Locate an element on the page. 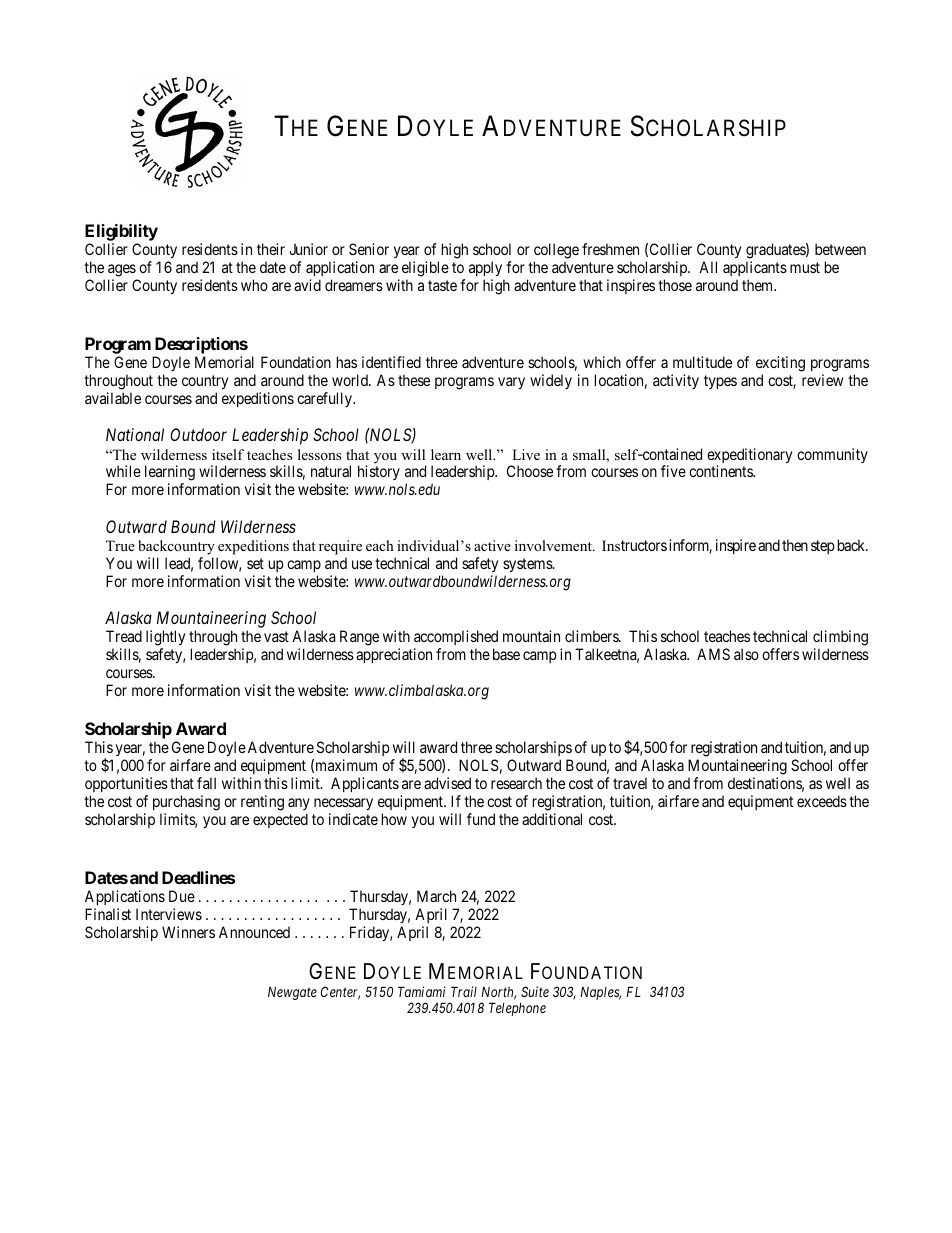 Image resolution: width=952 pixels, height=1233 pixels. Winners is located at coordinates (188, 932).
